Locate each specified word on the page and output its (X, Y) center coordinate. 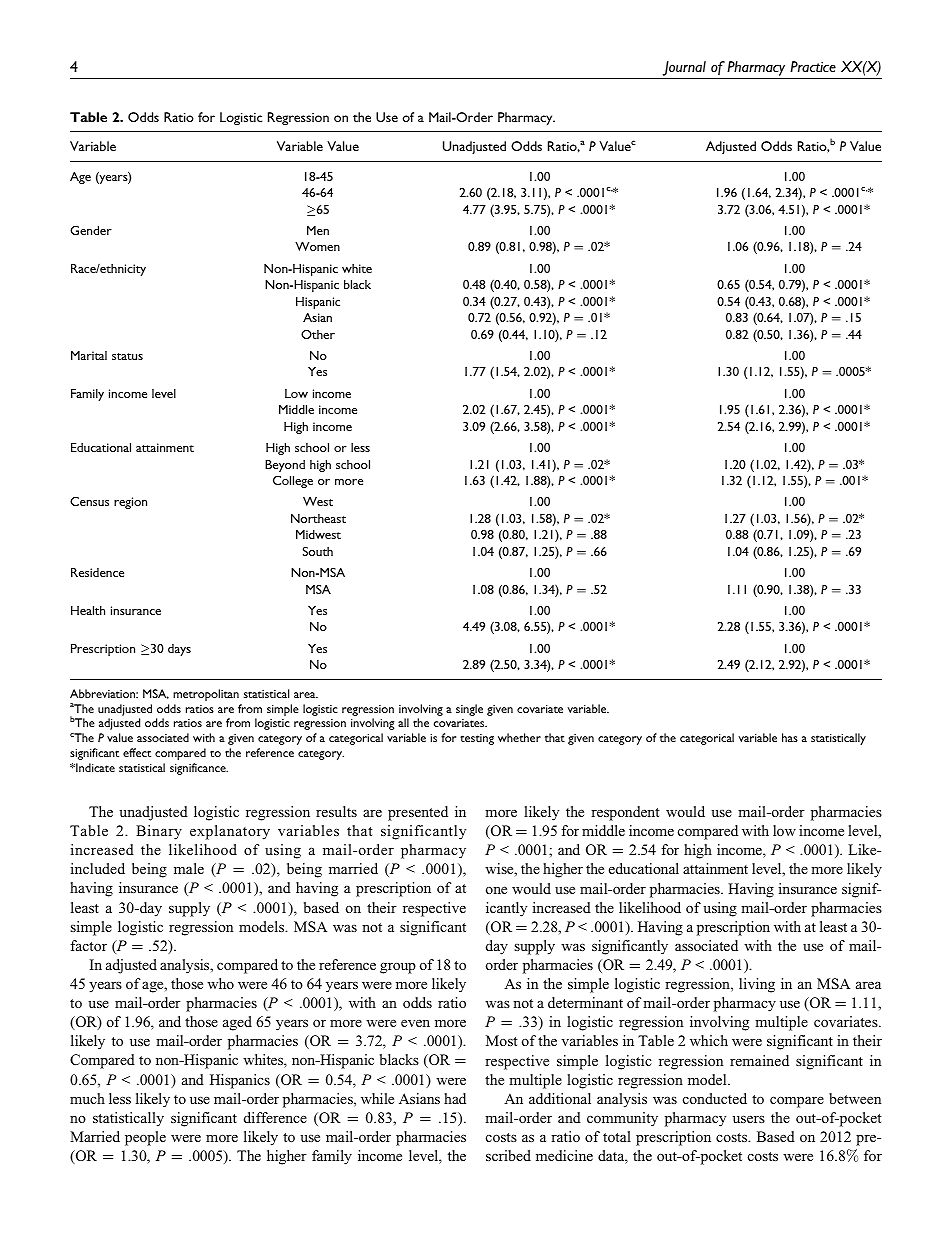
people (145, 1138)
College (293, 482)
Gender (91, 230)
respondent (625, 813)
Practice (813, 66)
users (749, 1119)
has (790, 737)
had (455, 1098)
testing (477, 739)
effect (137, 752)
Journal (684, 68)
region (130, 503)
